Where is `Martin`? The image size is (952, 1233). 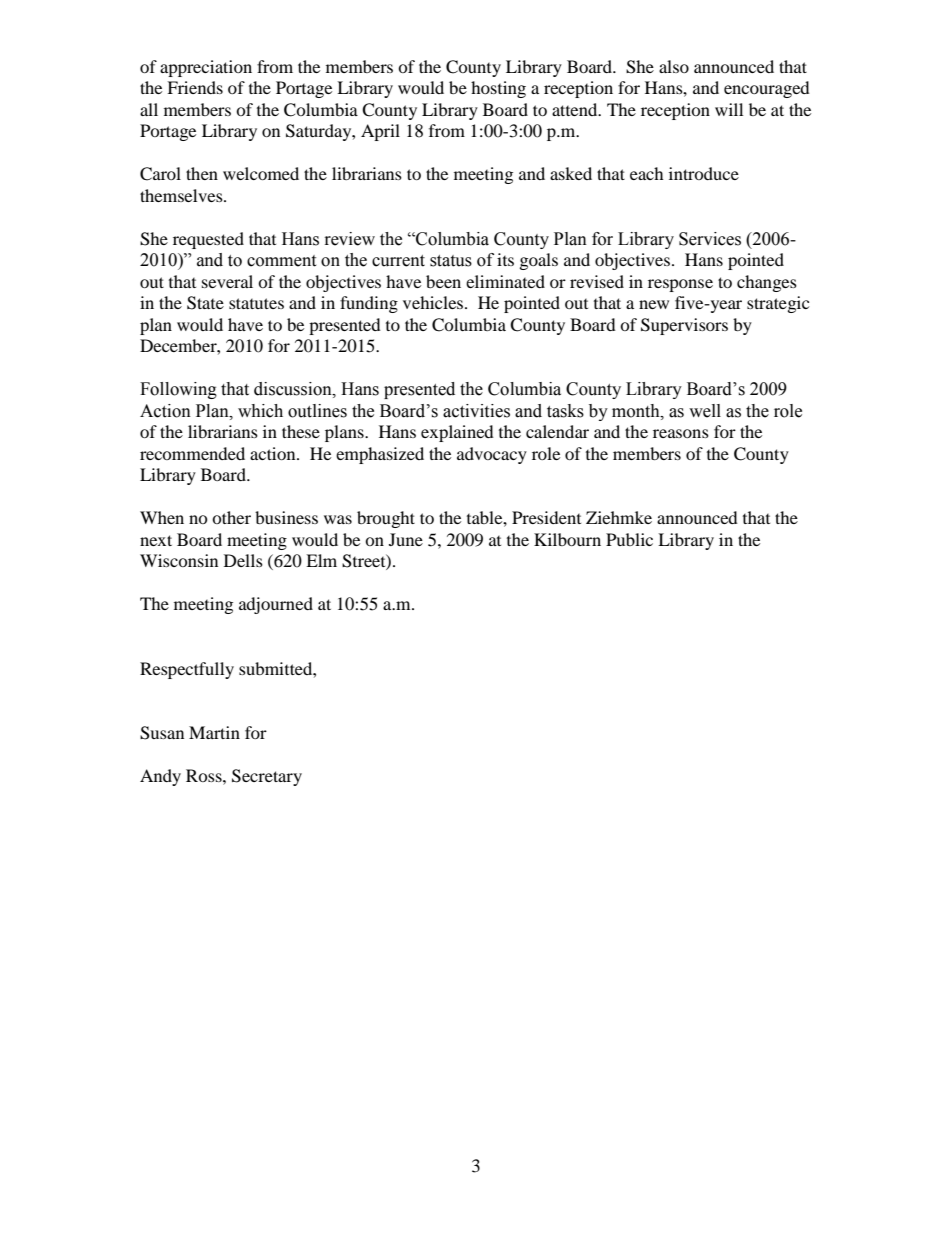 Martin is located at coordinates (214, 732).
